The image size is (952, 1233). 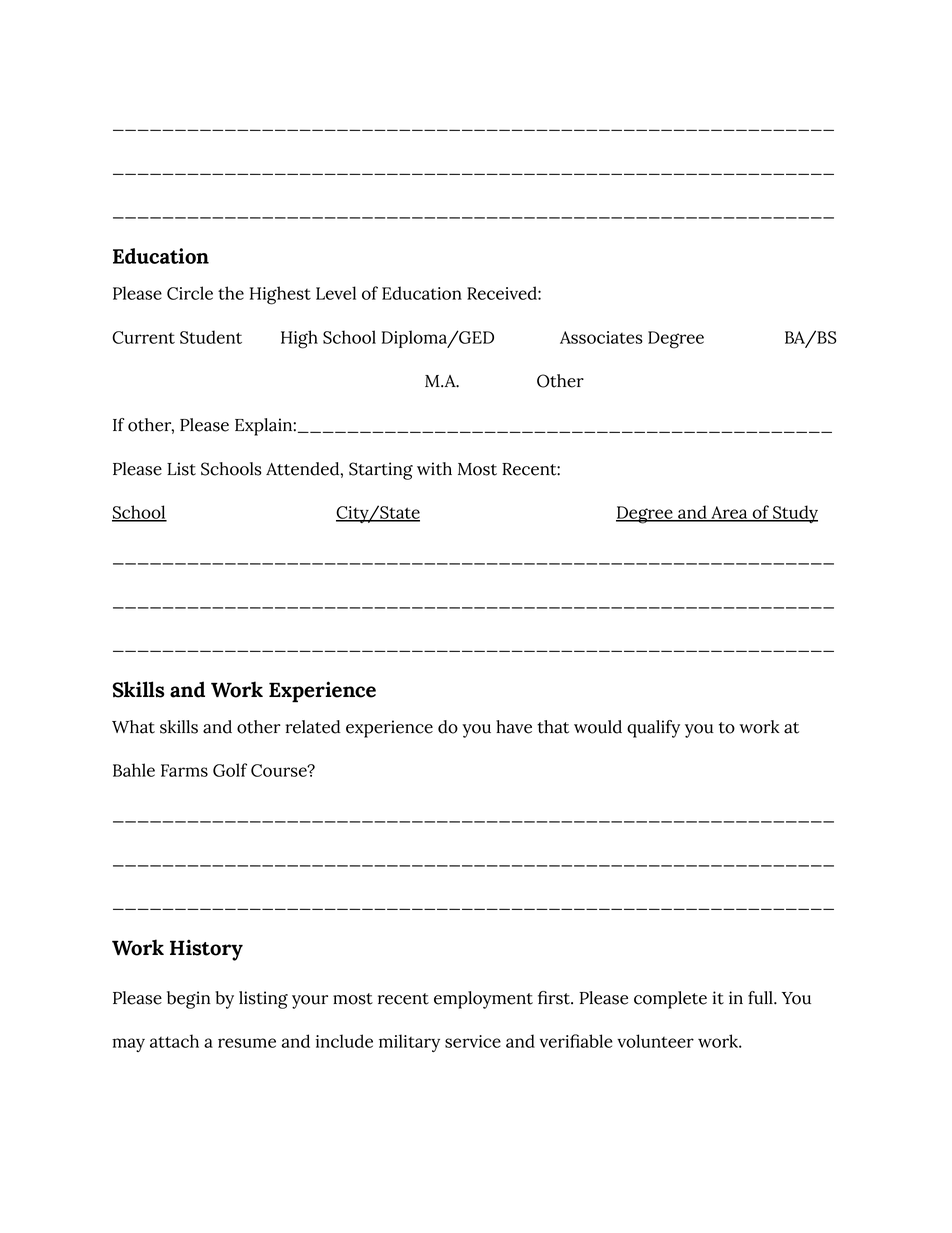 I want to click on begin, so click(x=189, y=1000).
